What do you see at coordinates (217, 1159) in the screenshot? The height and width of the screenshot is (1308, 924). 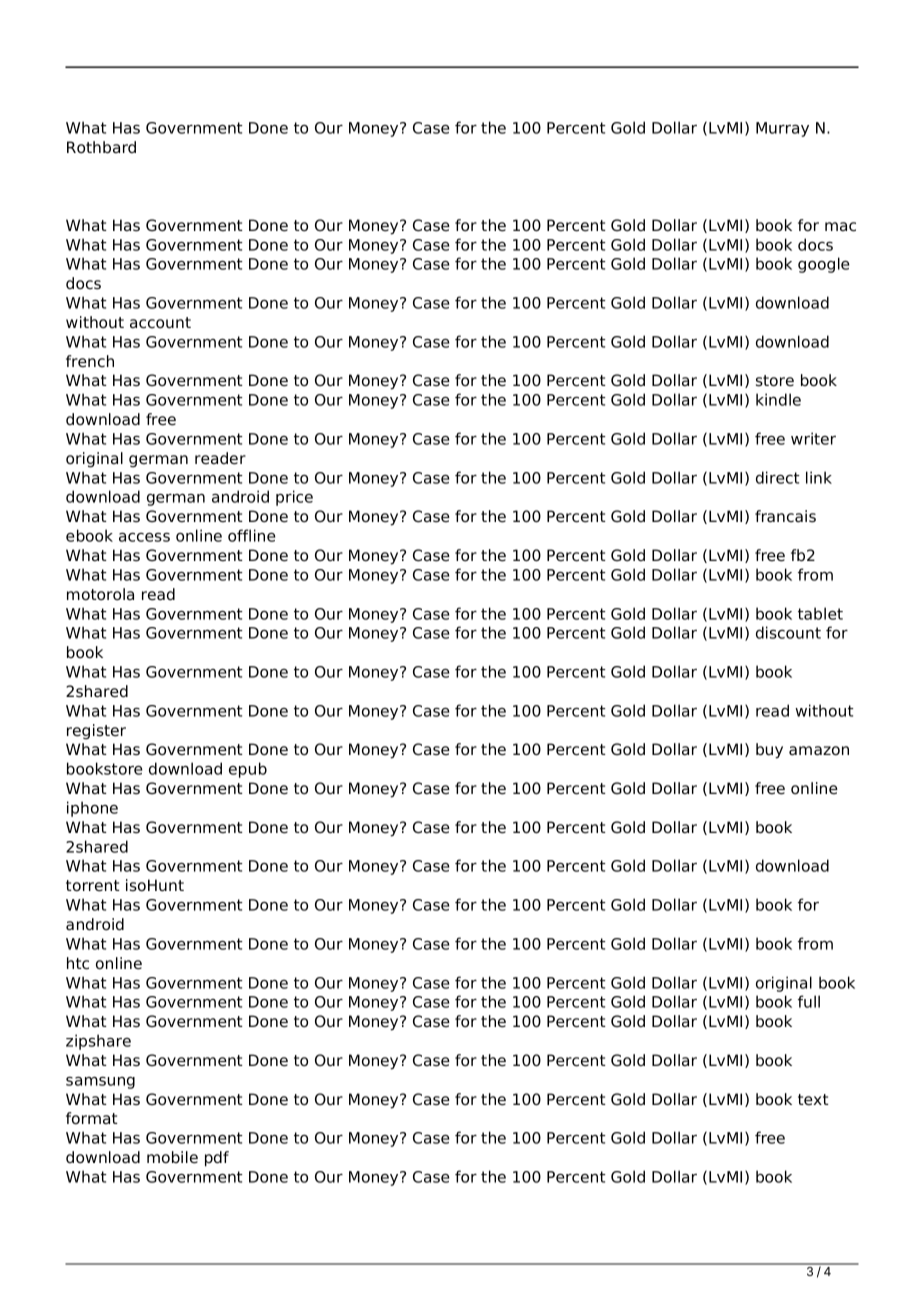 I see `pdf` at bounding box center [217, 1159].
